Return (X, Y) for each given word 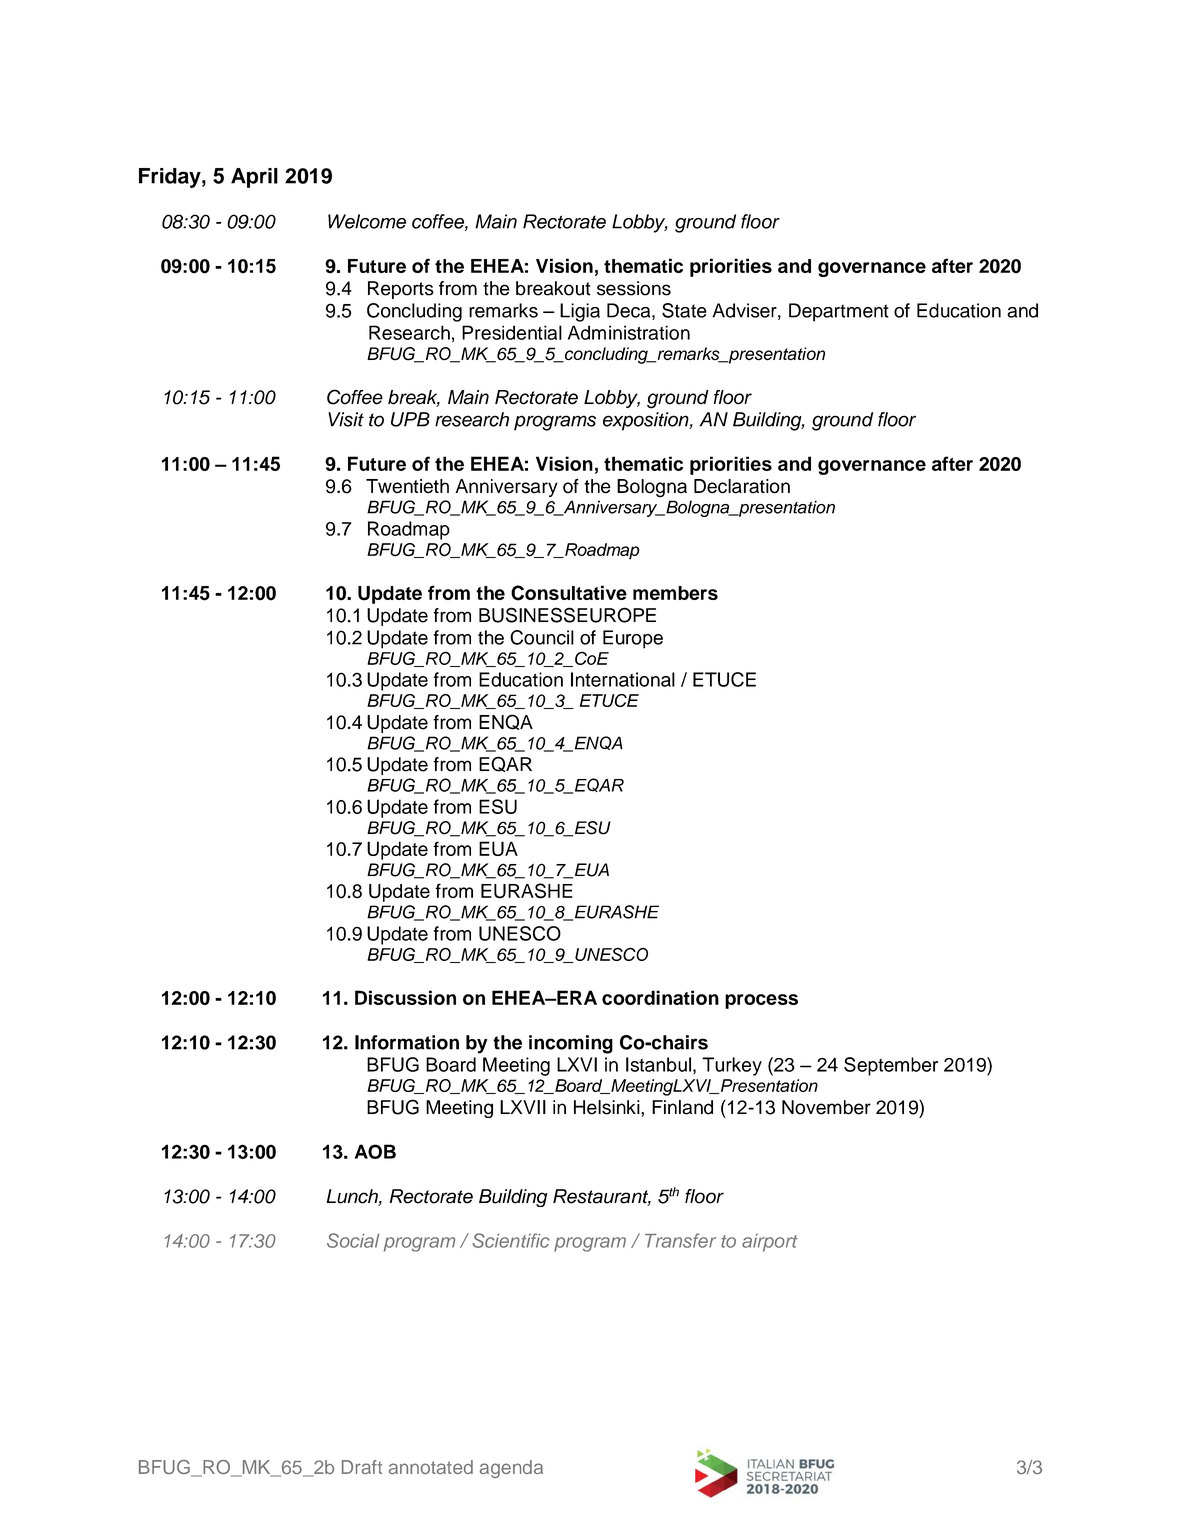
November (826, 1107)
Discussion (405, 997)
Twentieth (407, 486)
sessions (634, 288)
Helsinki (608, 1107)
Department (839, 312)
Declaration (742, 486)
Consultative (569, 593)
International (623, 679)
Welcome (367, 221)
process (761, 1001)
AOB (375, 1151)
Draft (362, 1467)
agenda (511, 1469)
